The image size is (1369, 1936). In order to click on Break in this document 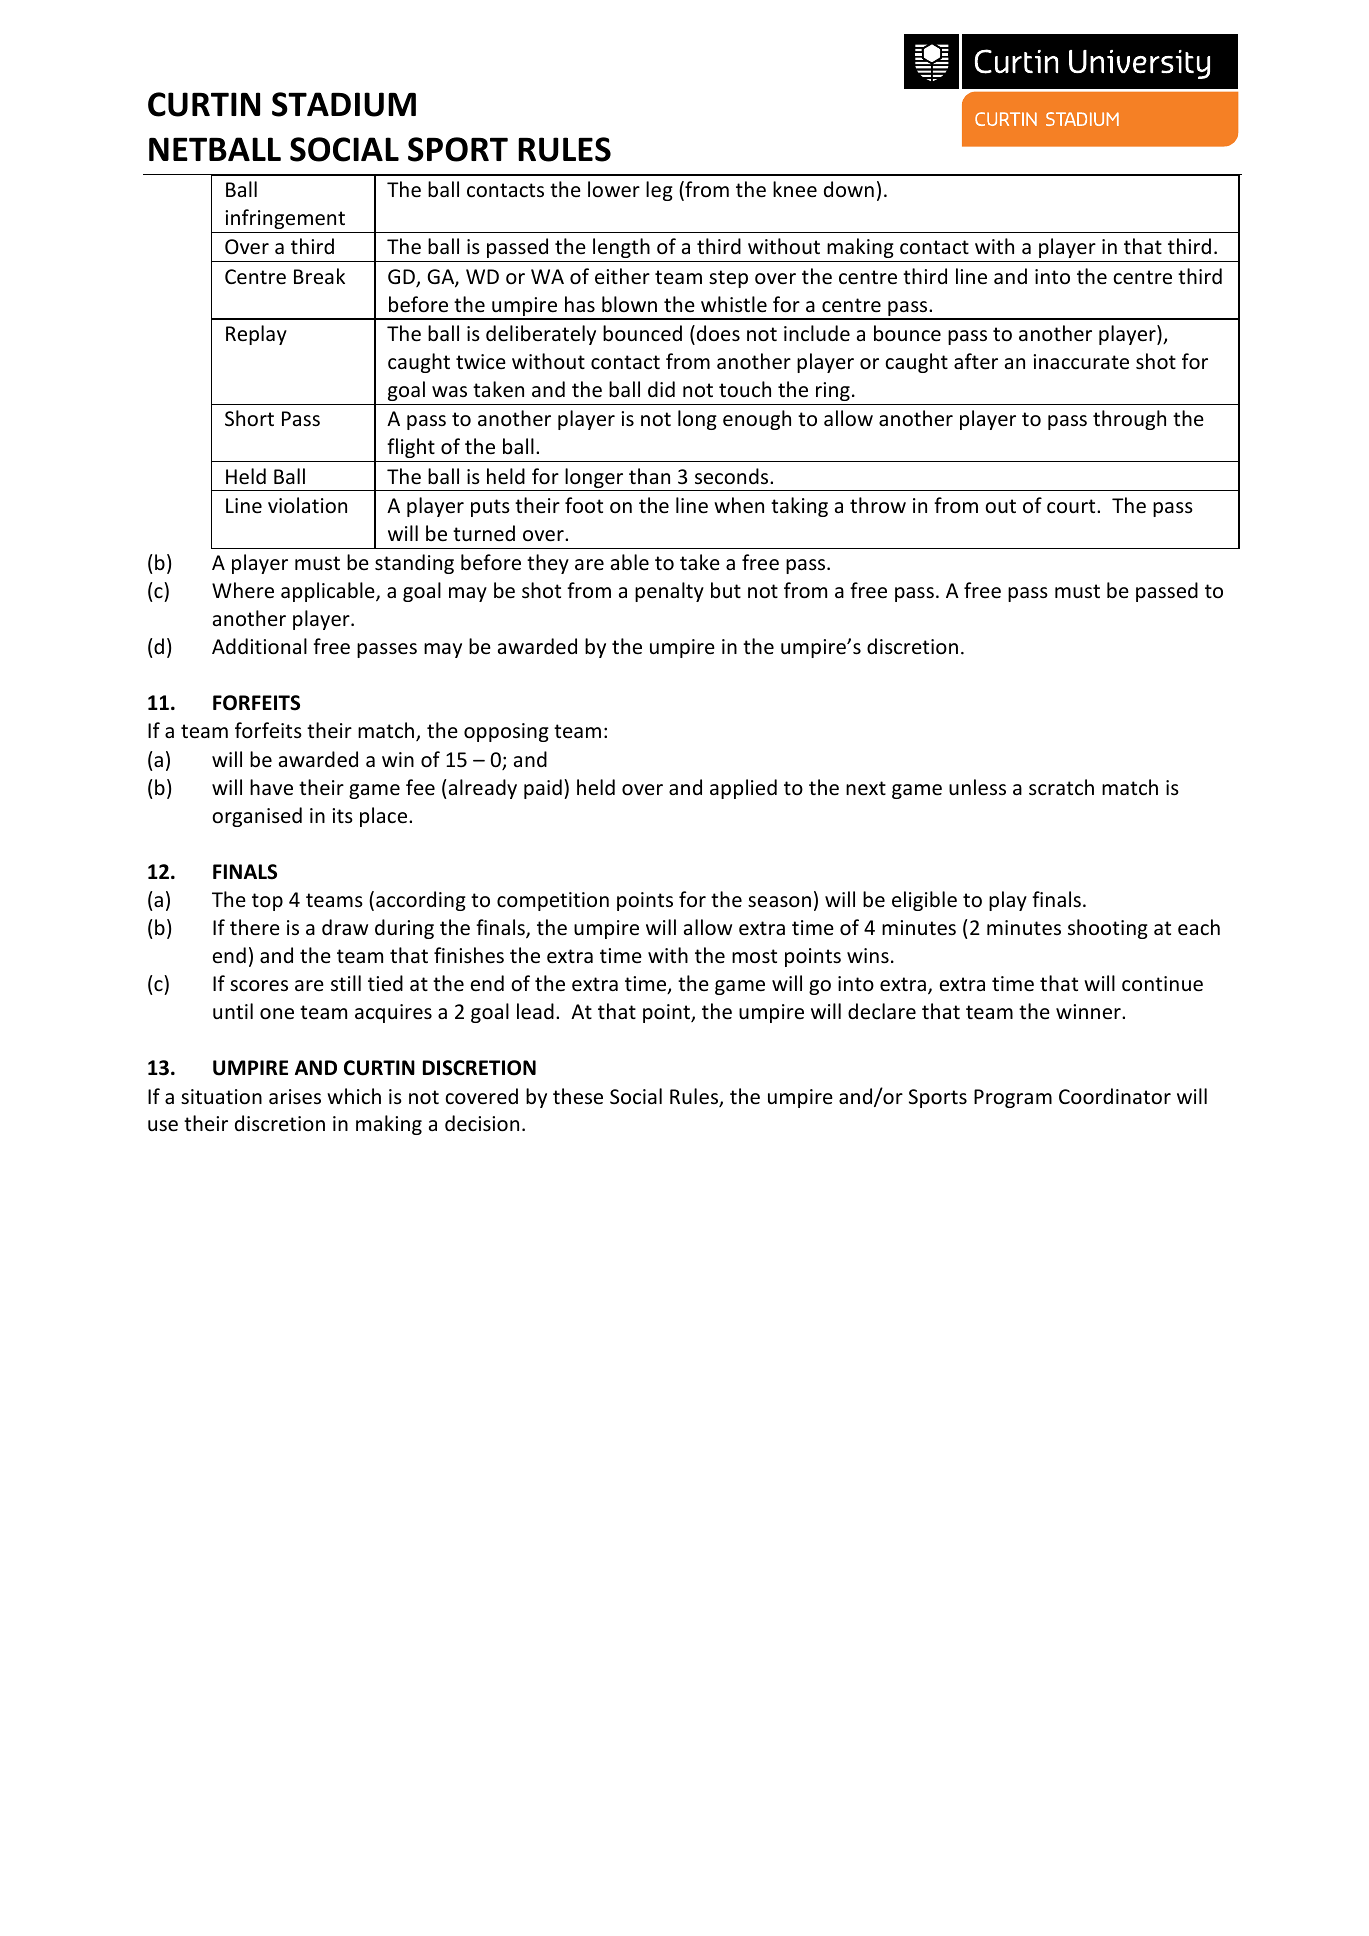, I will do `click(319, 276)`.
